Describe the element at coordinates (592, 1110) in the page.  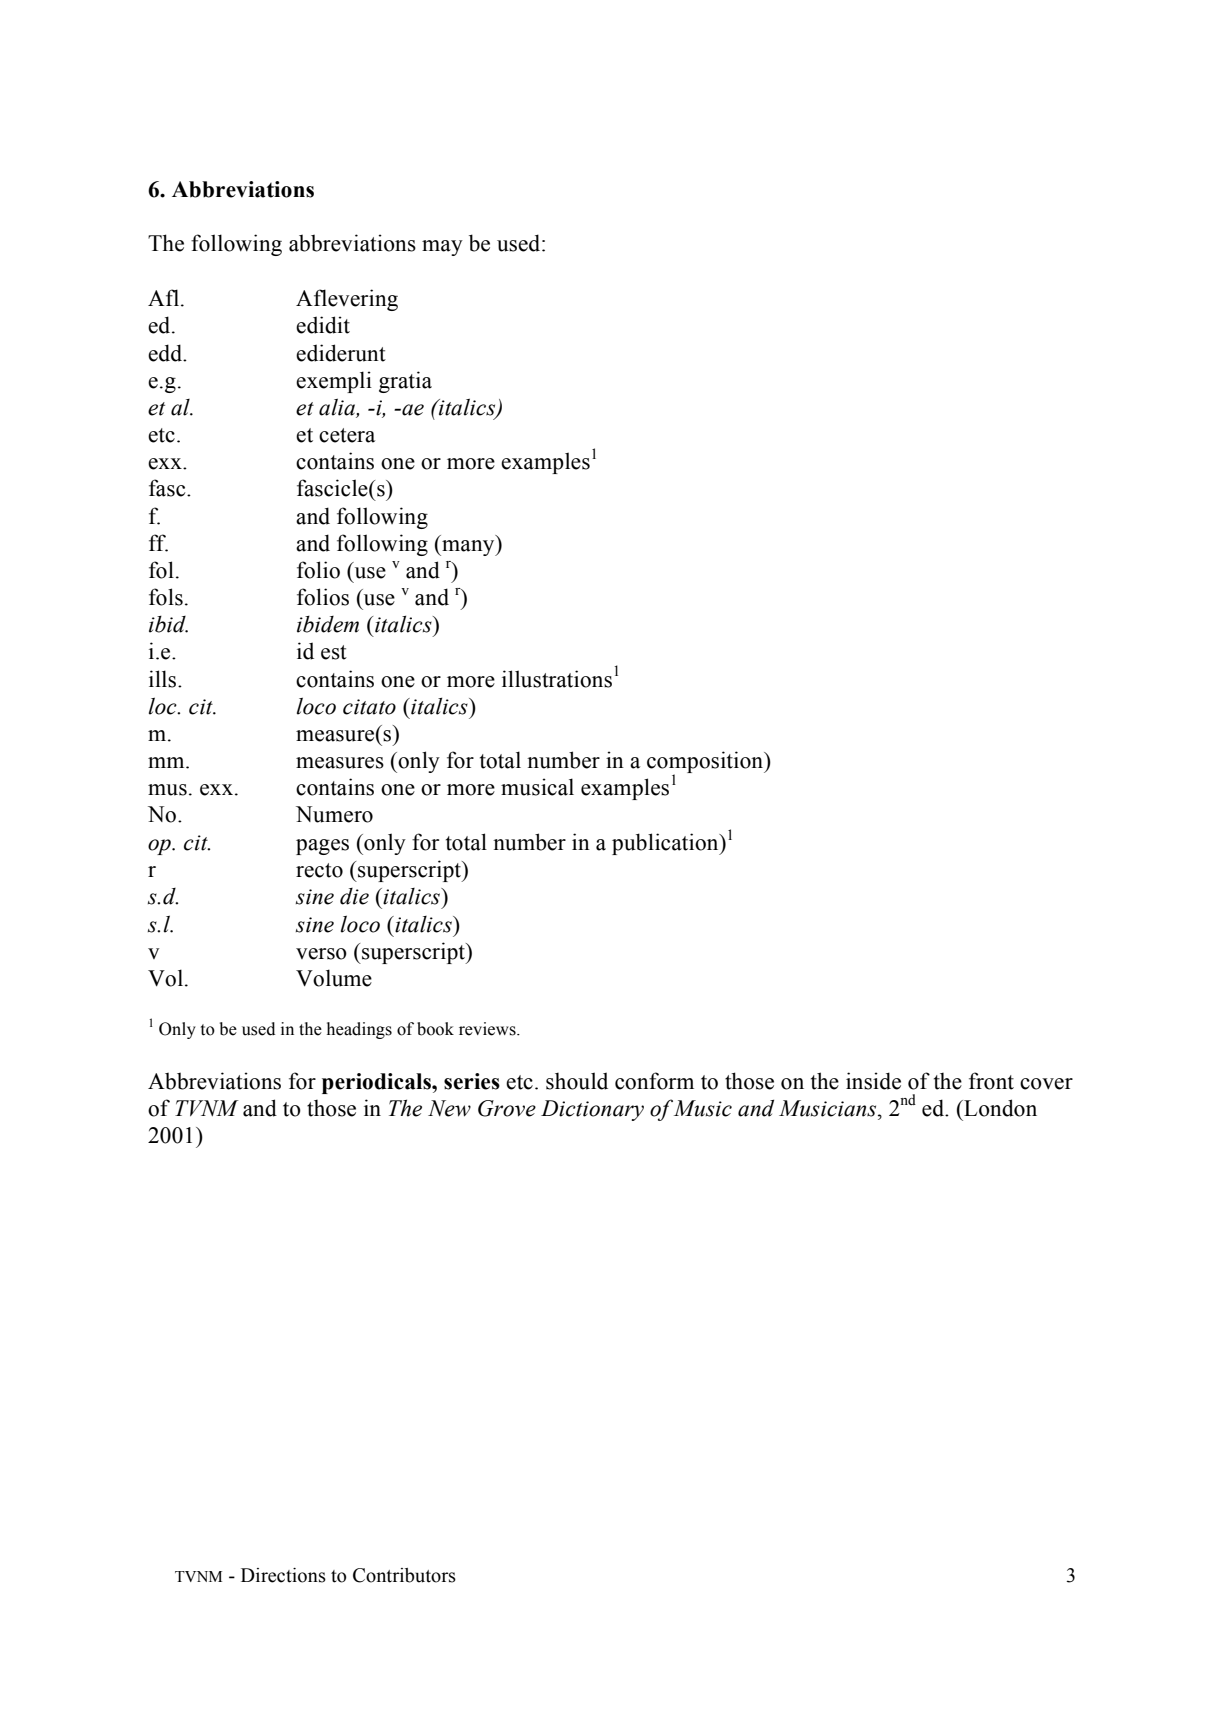
I see `Dictionary` at that location.
